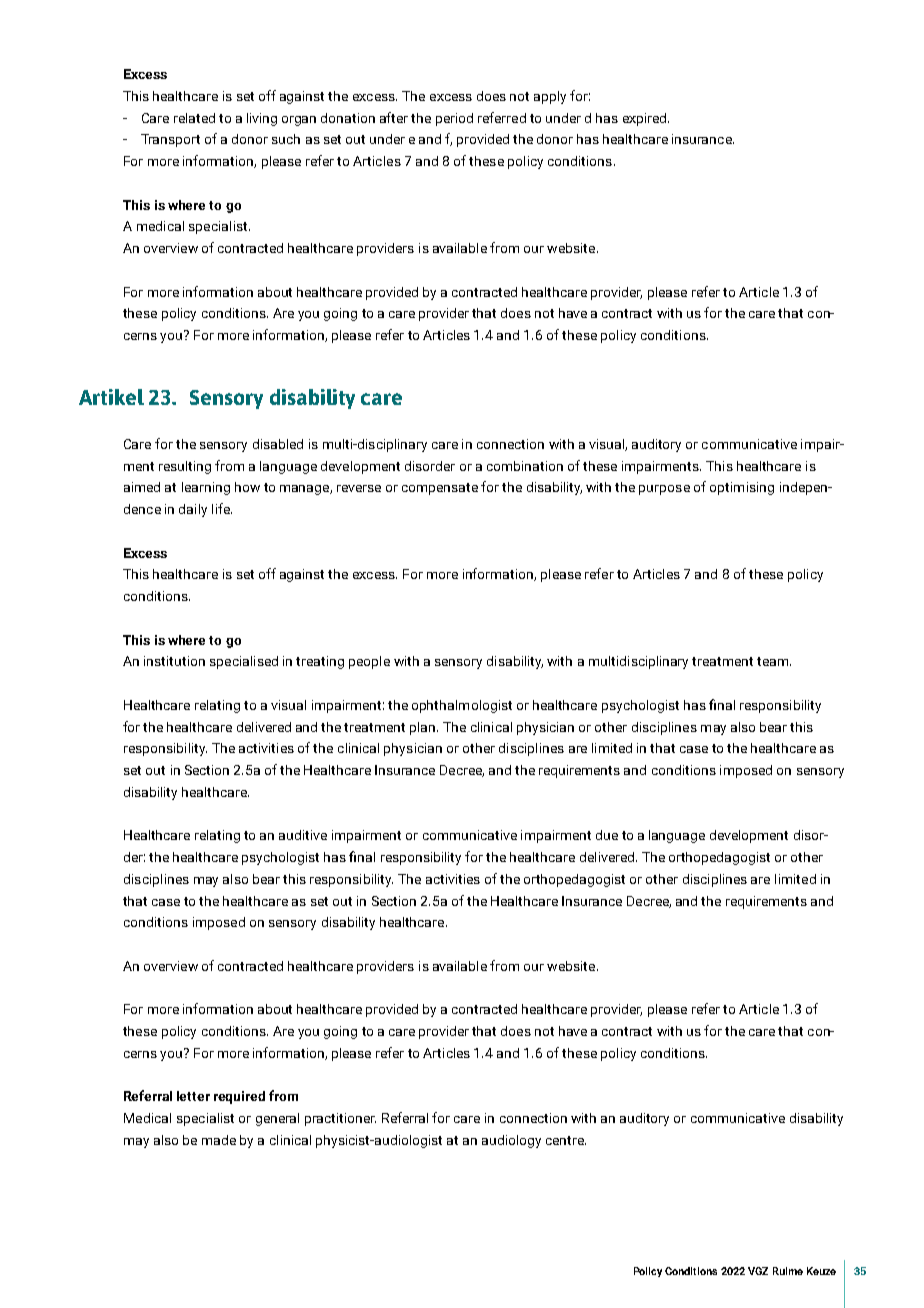 This screenshot has height=1308, width=924. What do you see at coordinates (193, 1096) in the screenshot?
I see `letter` at bounding box center [193, 1096].
